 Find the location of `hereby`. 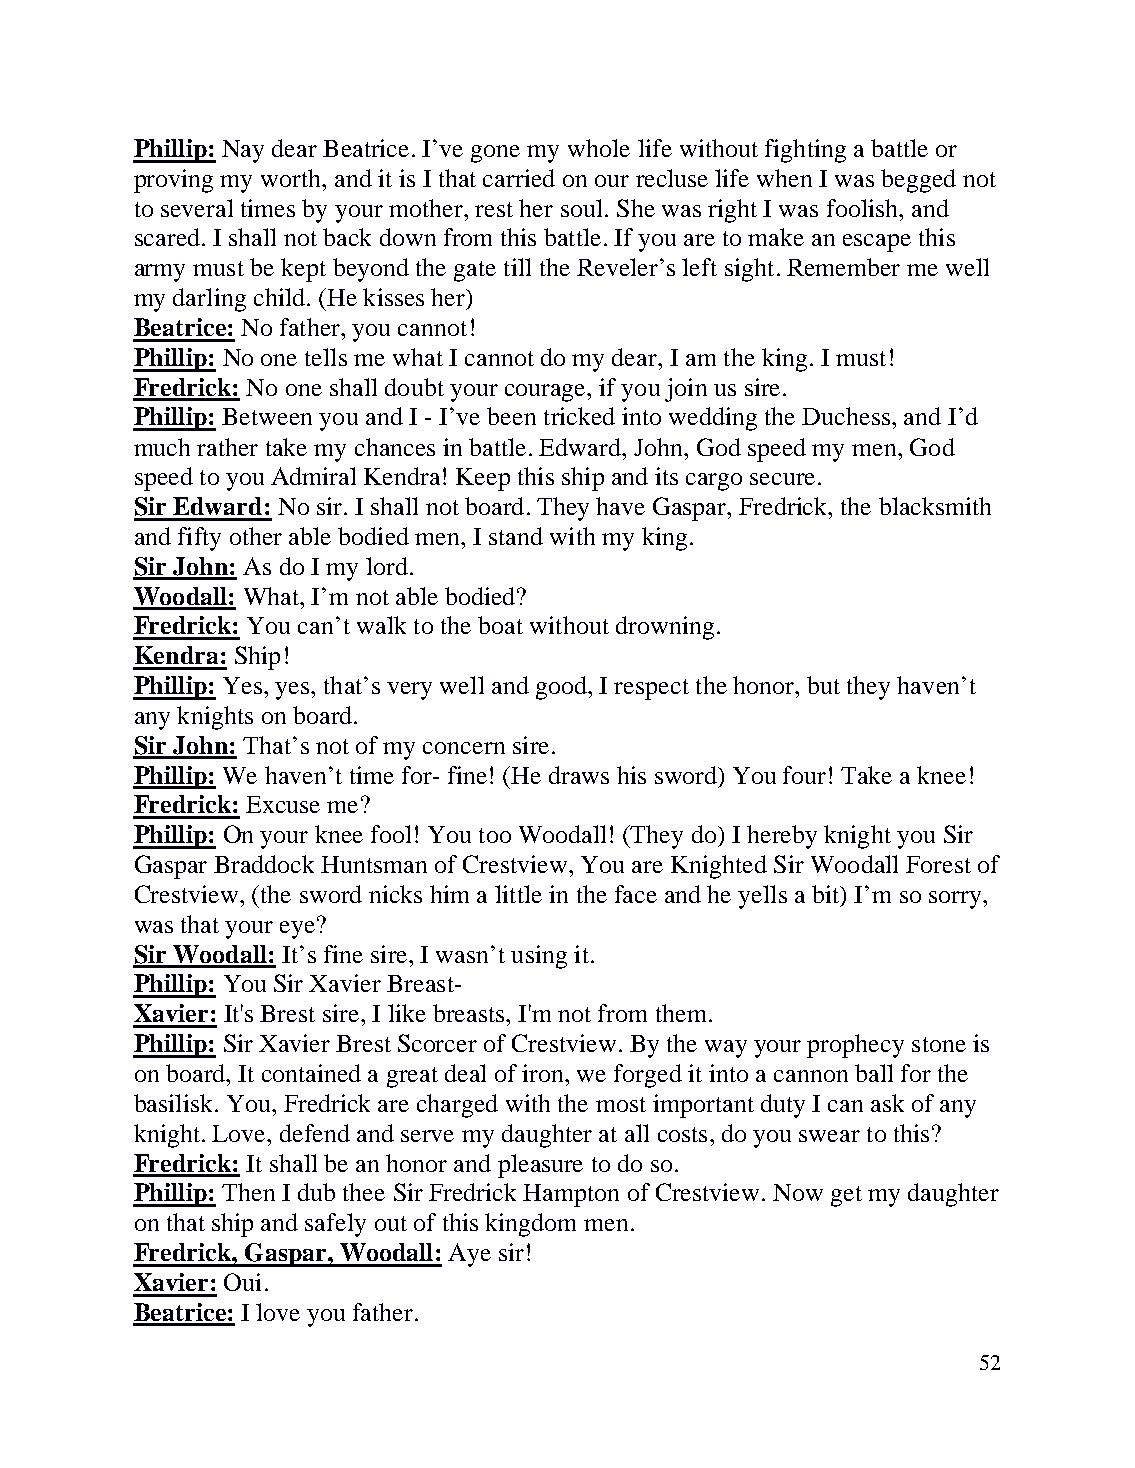

hereby is located at coordinates (782, 837).
